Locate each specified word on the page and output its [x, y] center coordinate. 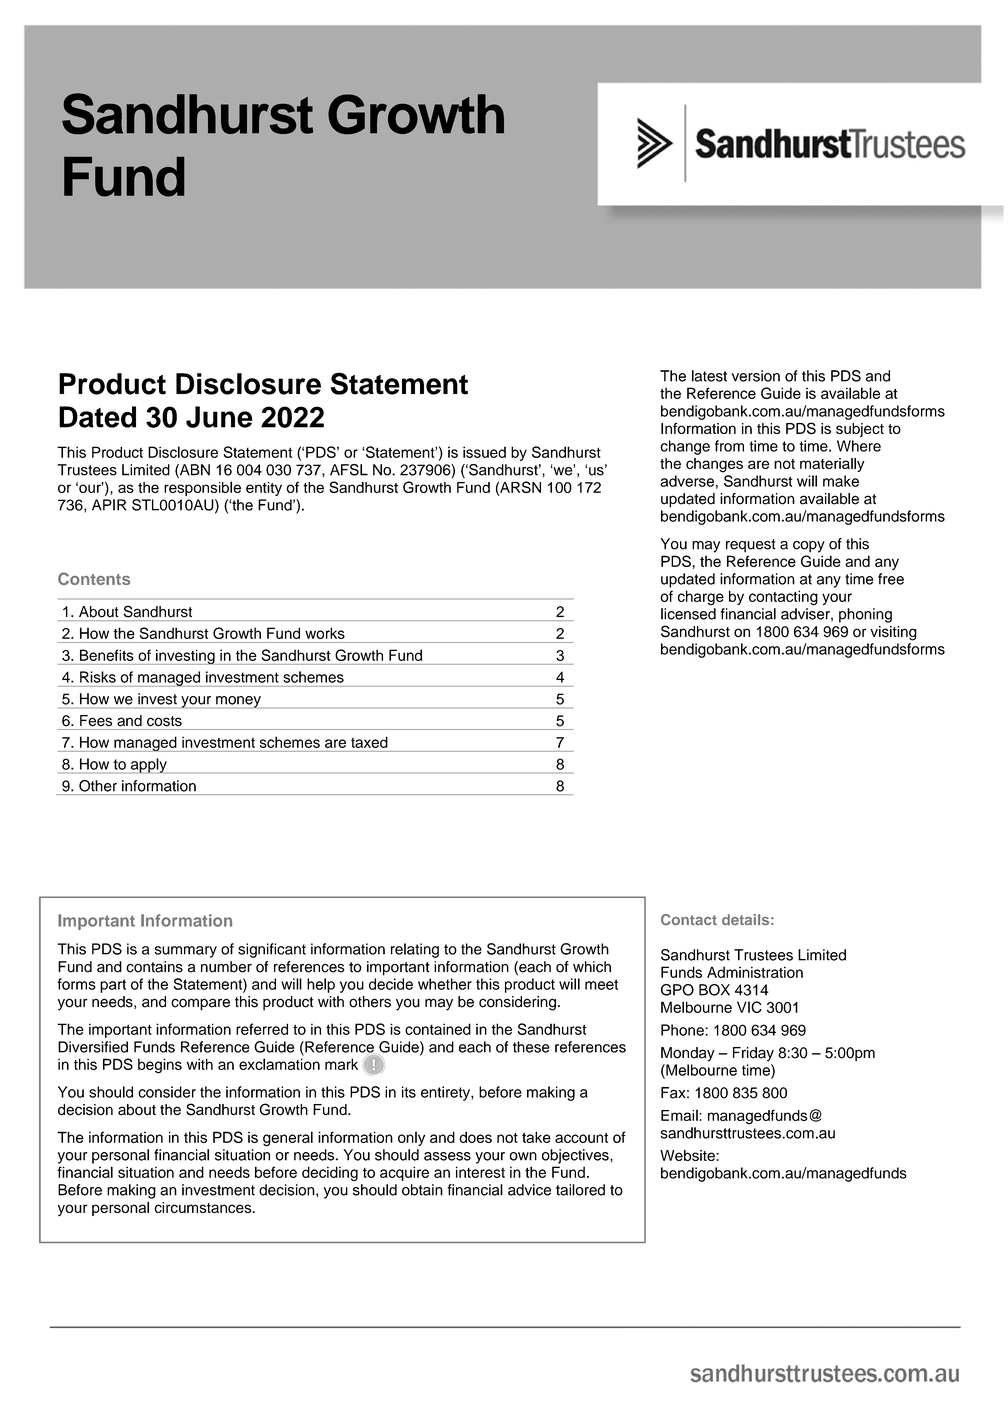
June [219, 417]
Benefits [107, 655]
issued [484, 452]
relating [415, 950]
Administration [755, 972]
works [325, 633]
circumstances [204, 1207]
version [756, 376]
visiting [893, 633]
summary [186, 952]
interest [480, 1172]
